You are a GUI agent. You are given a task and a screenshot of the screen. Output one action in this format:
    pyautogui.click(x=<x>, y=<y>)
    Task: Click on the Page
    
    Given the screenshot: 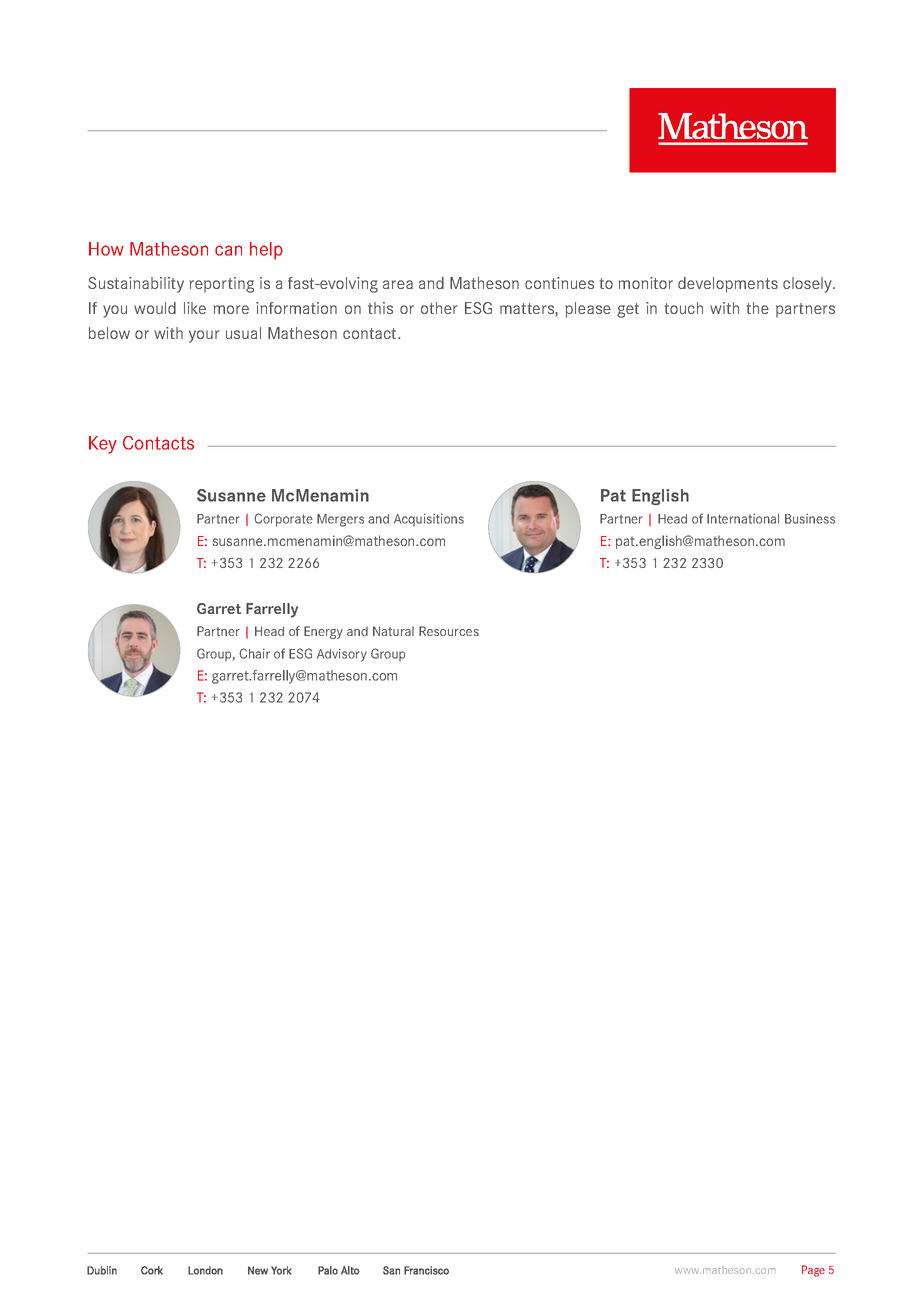 What is the action you would take?
    pyautogui.click(x=813, y=1271)
